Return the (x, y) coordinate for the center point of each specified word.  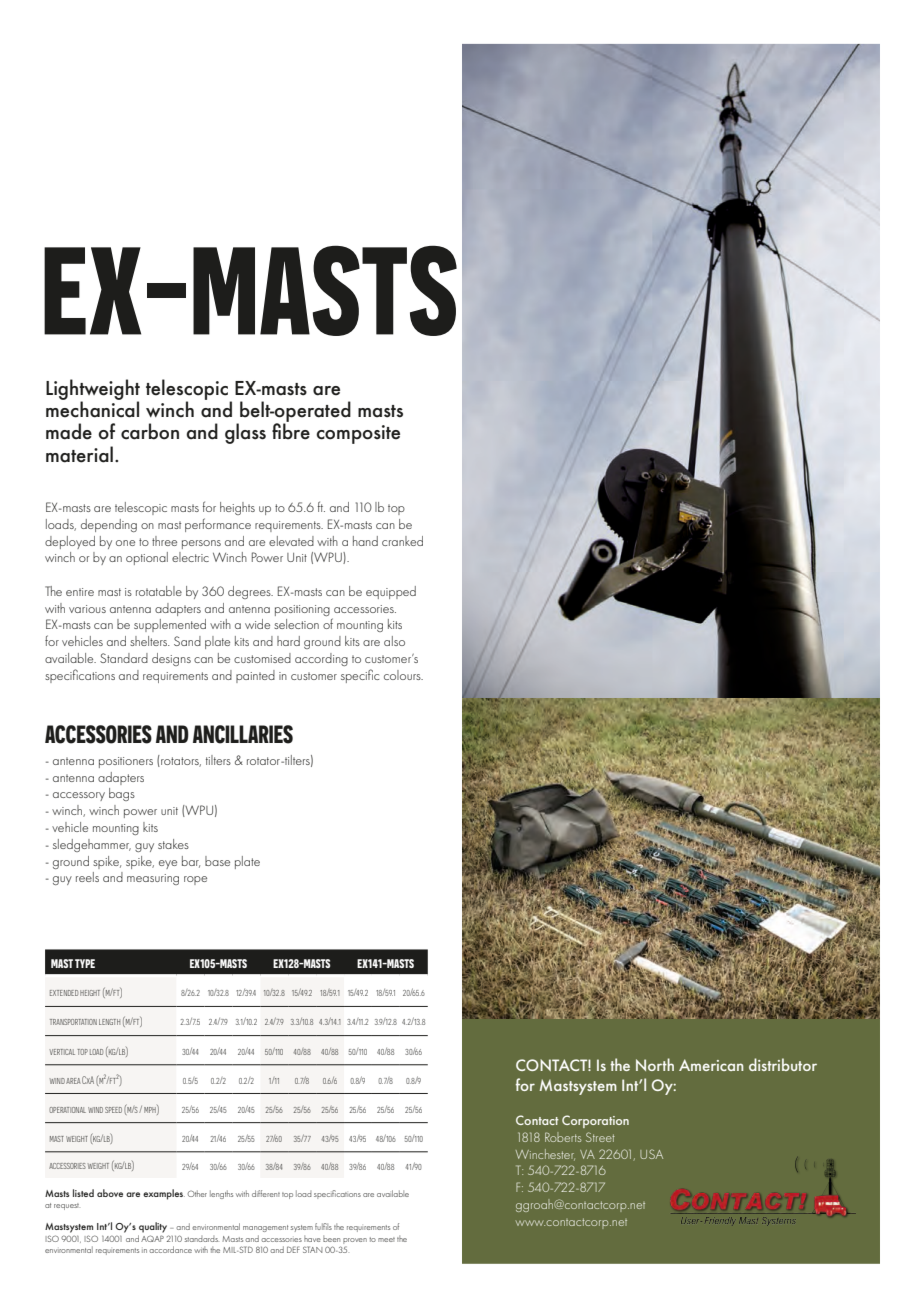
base (217, 861)
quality (153, 1227)
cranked (402, 541)
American (711, 1065)
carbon (150, 431)
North (655, 1064)
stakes (173, 844)
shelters (150, 641)
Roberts (563, 1137)
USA (651, 1154)
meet (386, 1239)
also (394, 641)
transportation (73, 1022)
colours (403, 675)
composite (358, 434)
